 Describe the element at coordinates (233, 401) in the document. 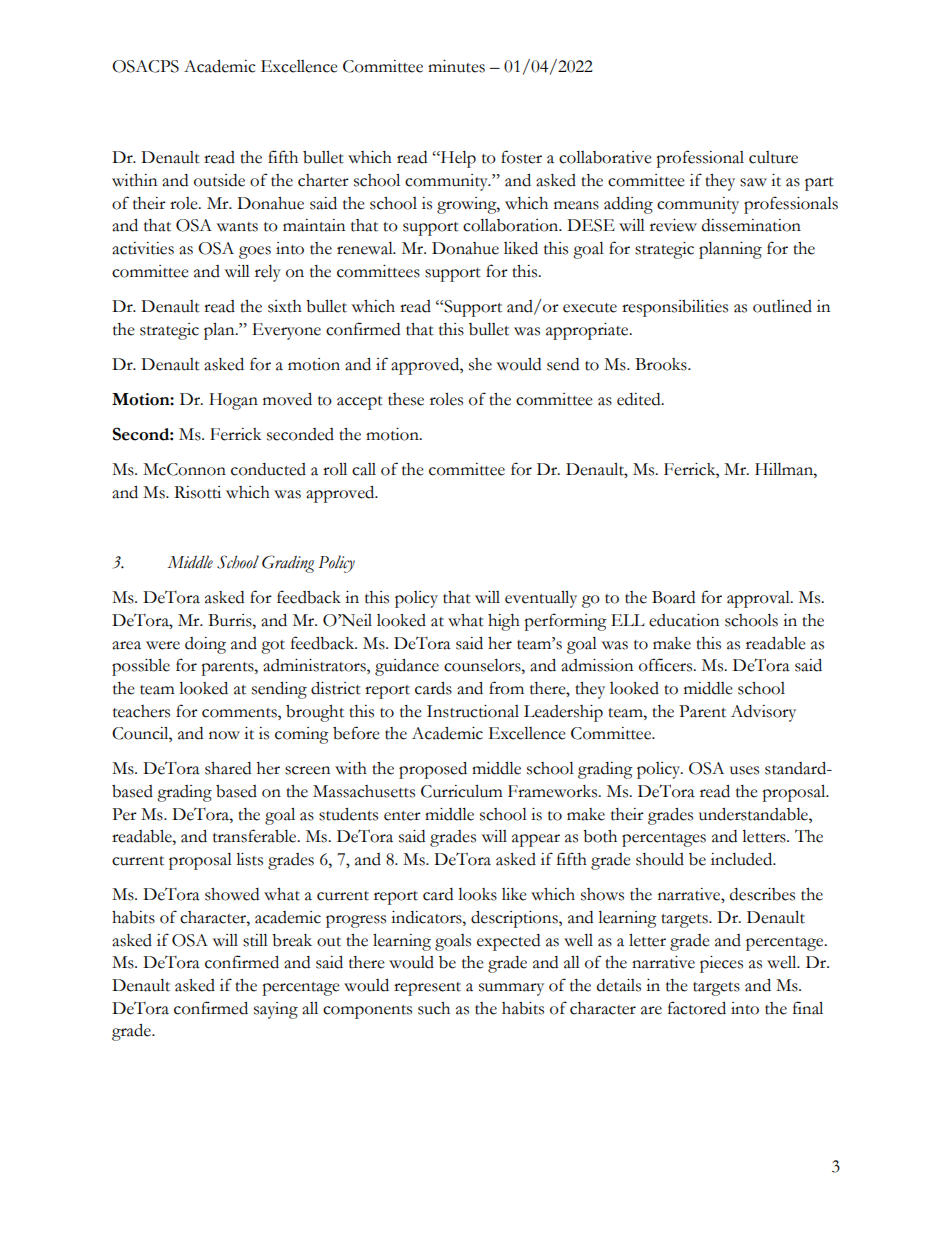

I see `Hogan` at that location.
